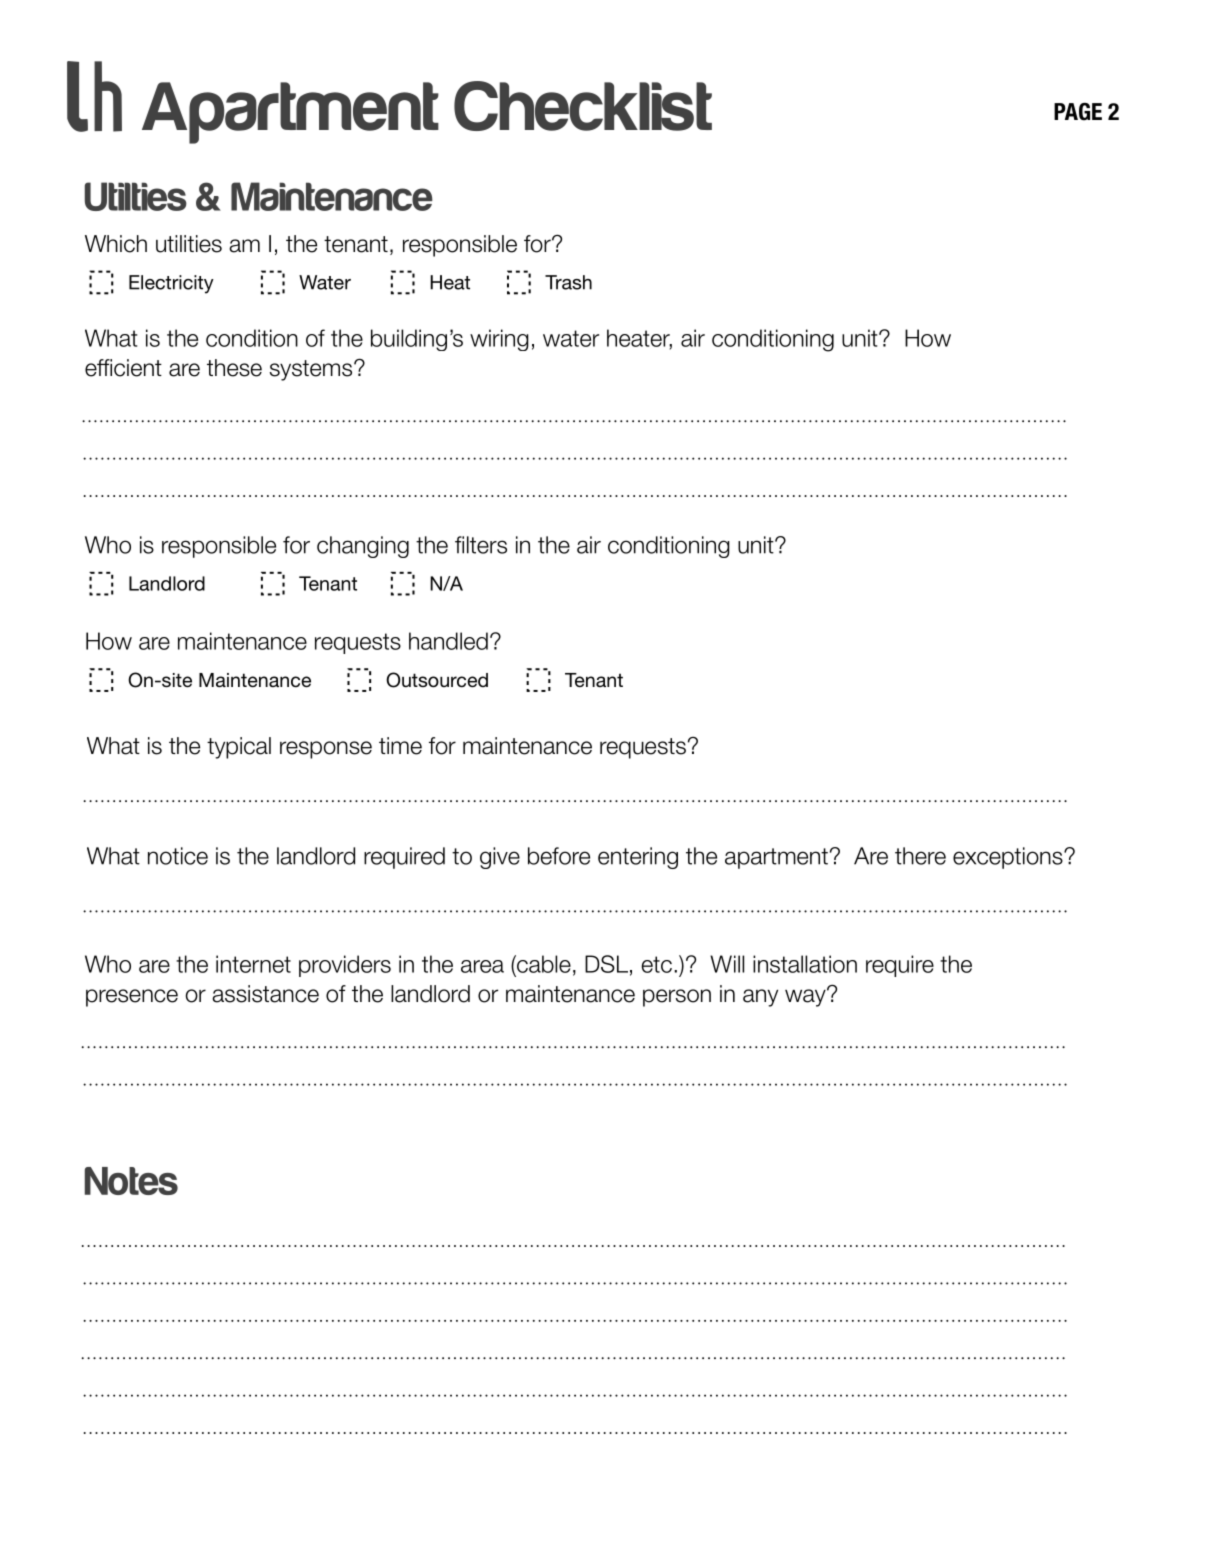 This document has height=1559, width=1205. I want to click on Checklist, so click(583, 106).
